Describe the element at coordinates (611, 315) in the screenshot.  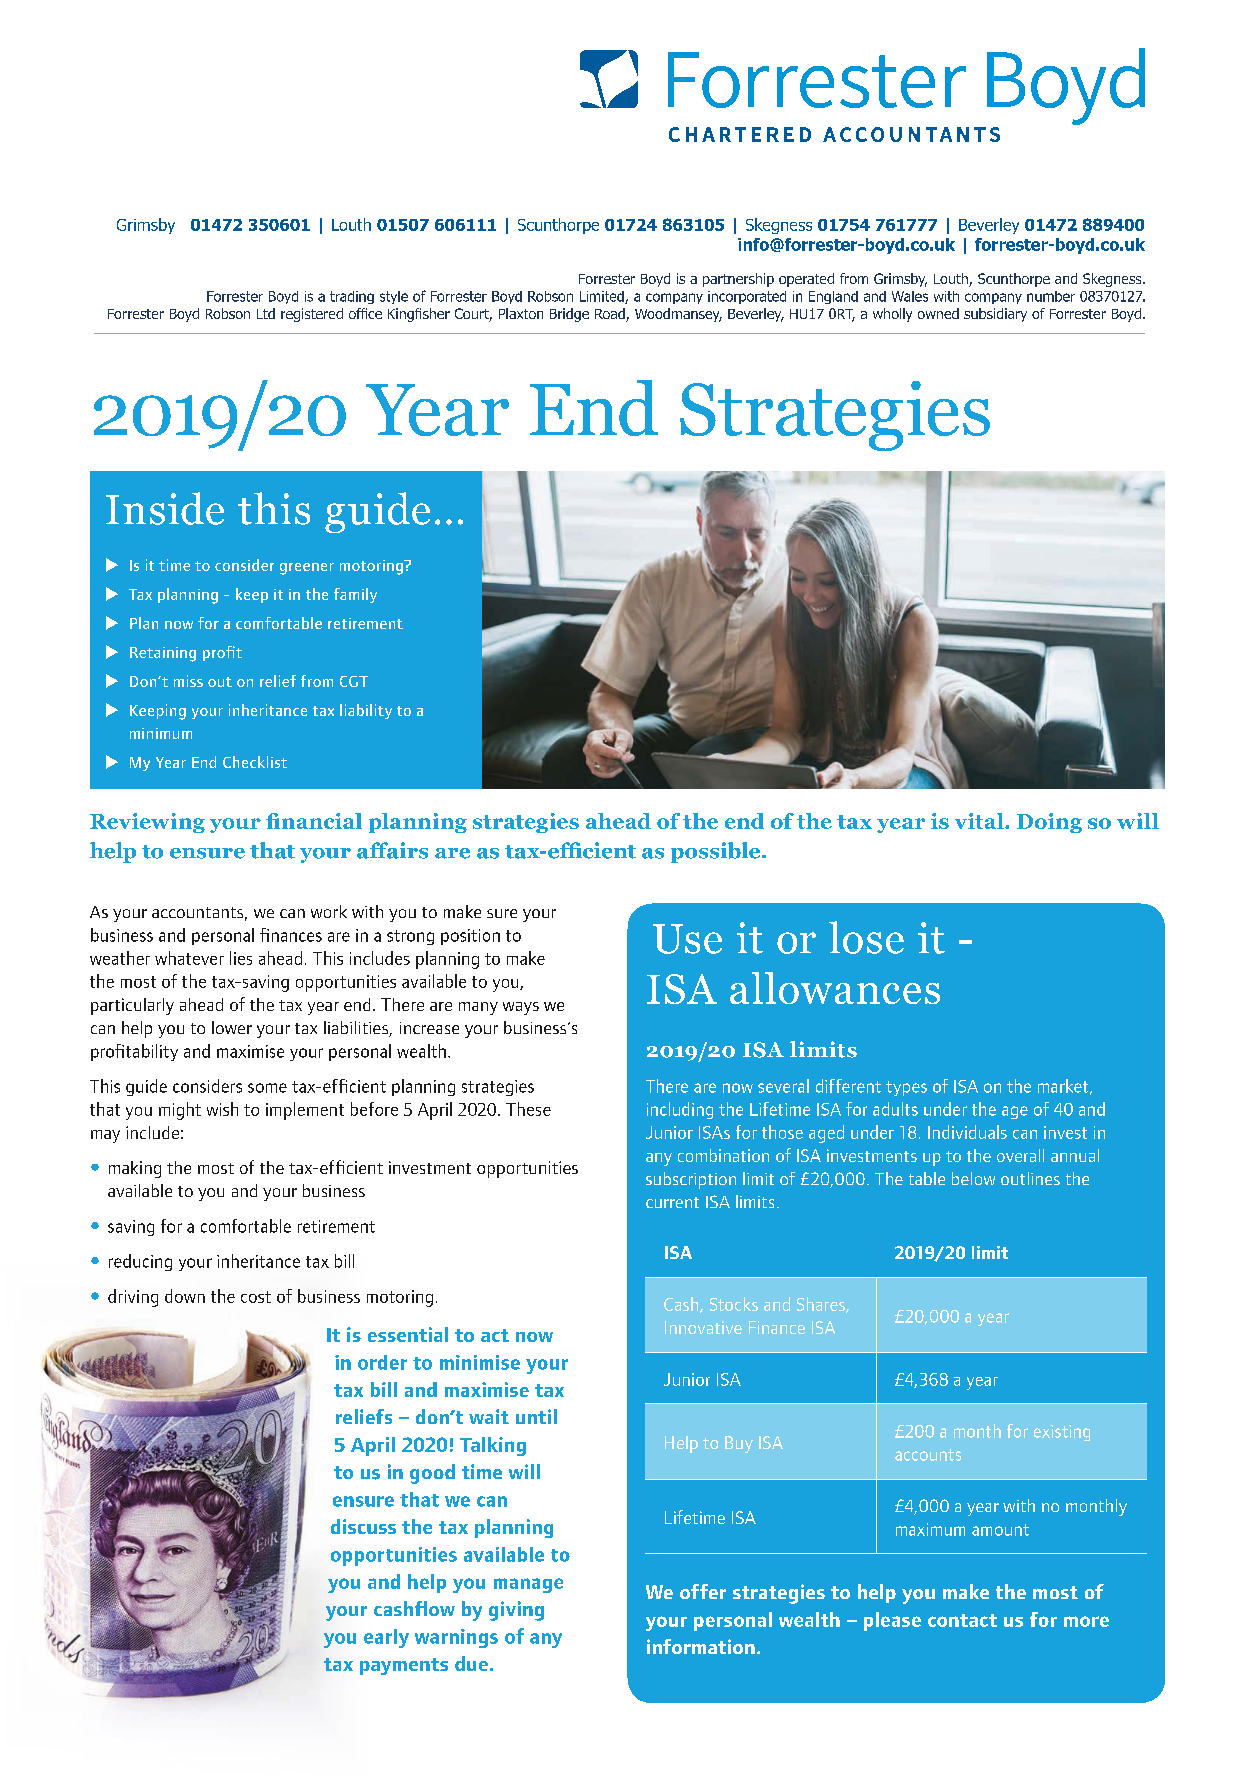
I see `Road` at that location.
